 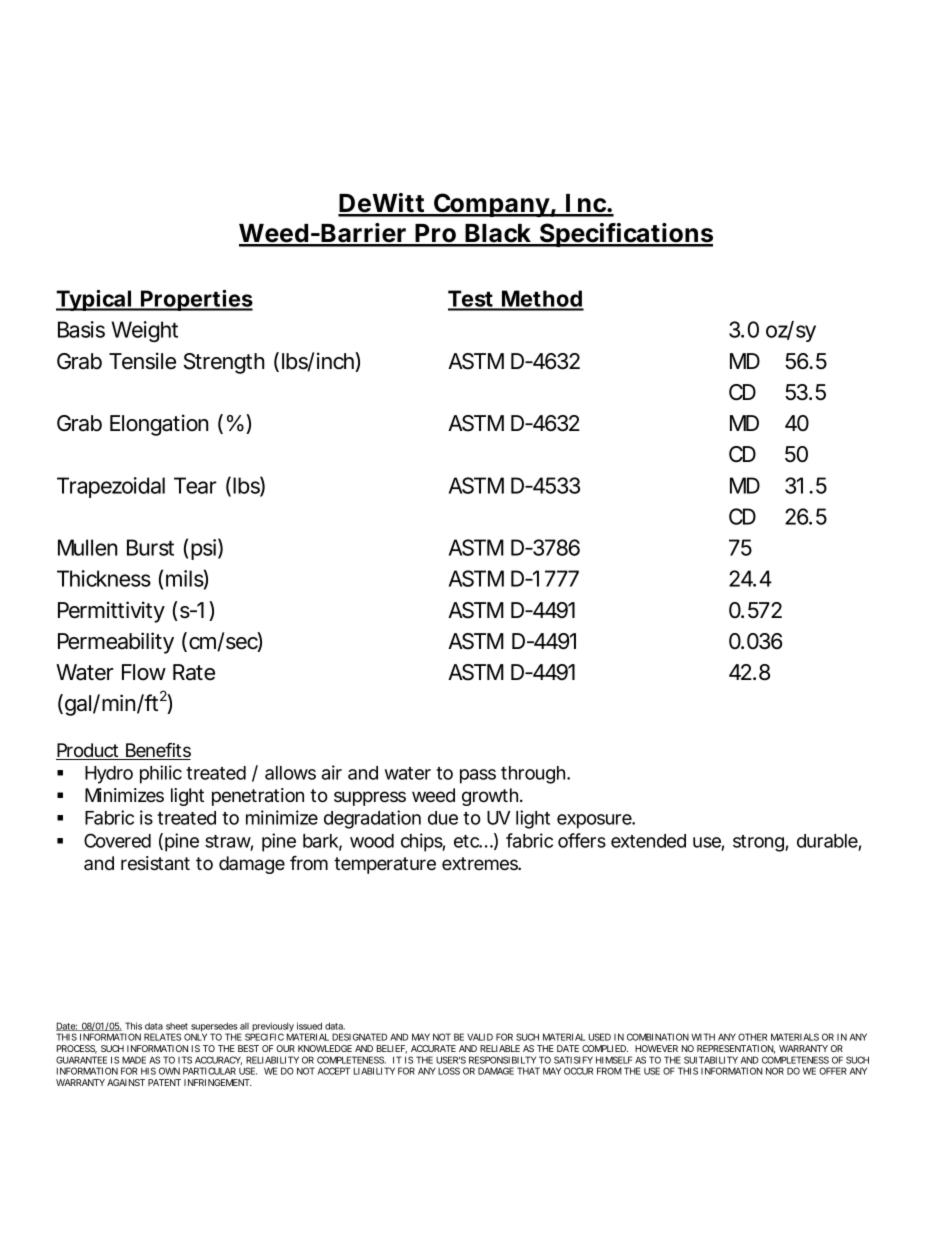 What do you see at coordinates (195, 485) in the image?
I see `Tear` at bounding box center [195, 485].
